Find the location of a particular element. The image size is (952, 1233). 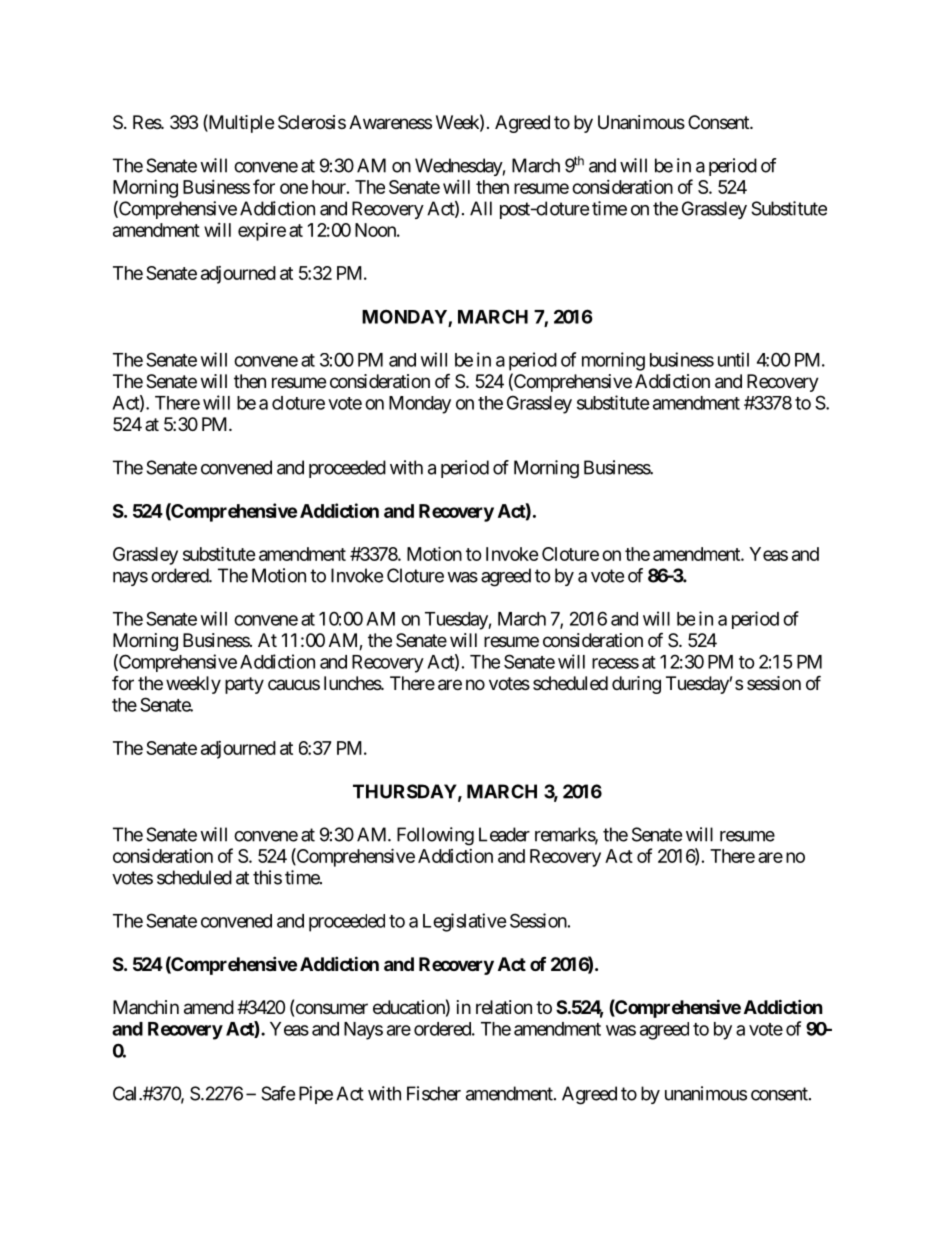

Fischer is located at coordinates (434, 1093).
